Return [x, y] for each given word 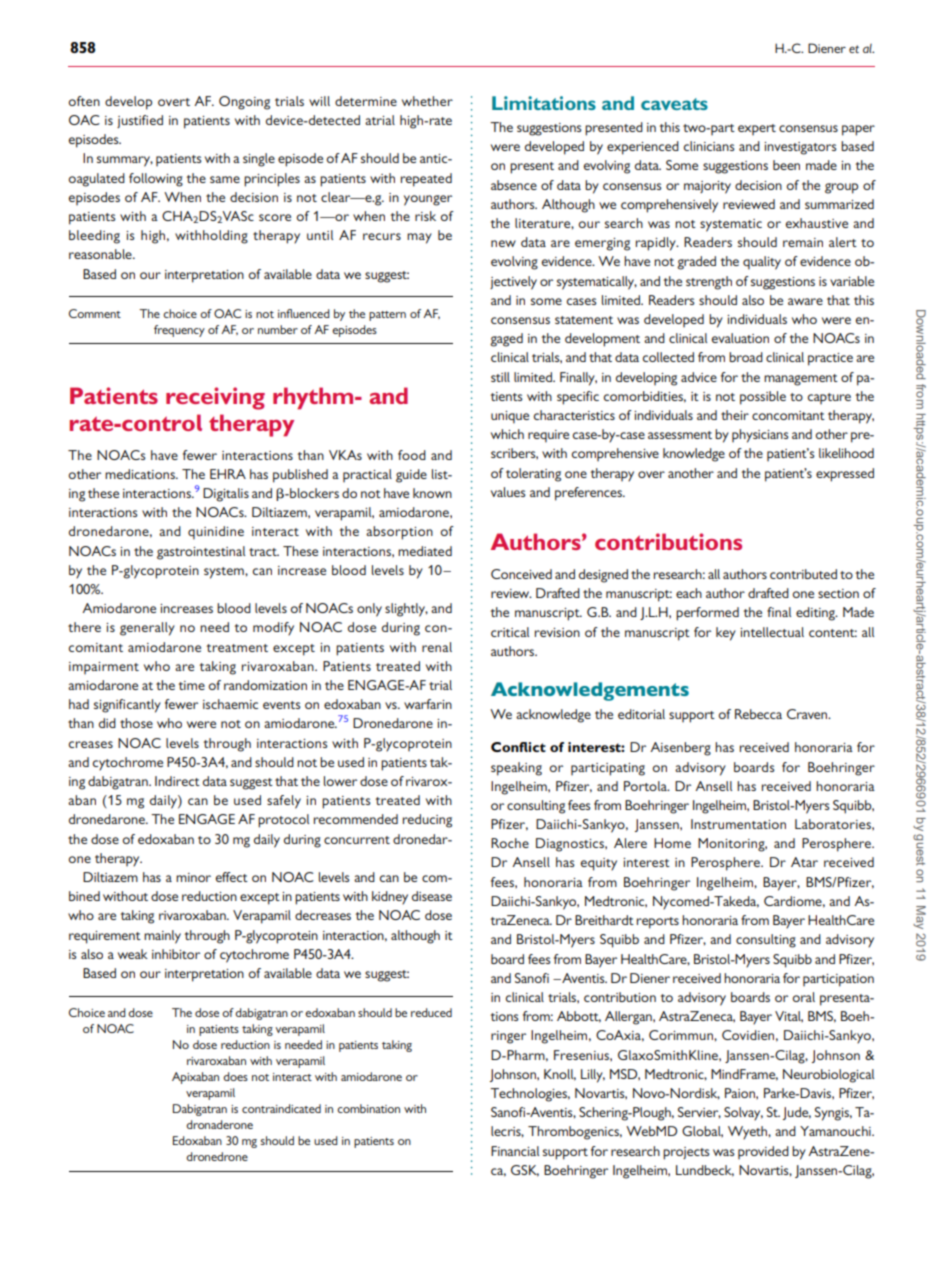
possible [763, 398]
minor [193, 877]
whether [427, 101]
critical [510, 632]
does [235, 1076]
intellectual [772, 632]
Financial [515, 1151]
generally [147, 629]
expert [757, 129]
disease [432, 896]
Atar [804, 862]
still [500, 377]
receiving [215, 398]
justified [140, 121]
